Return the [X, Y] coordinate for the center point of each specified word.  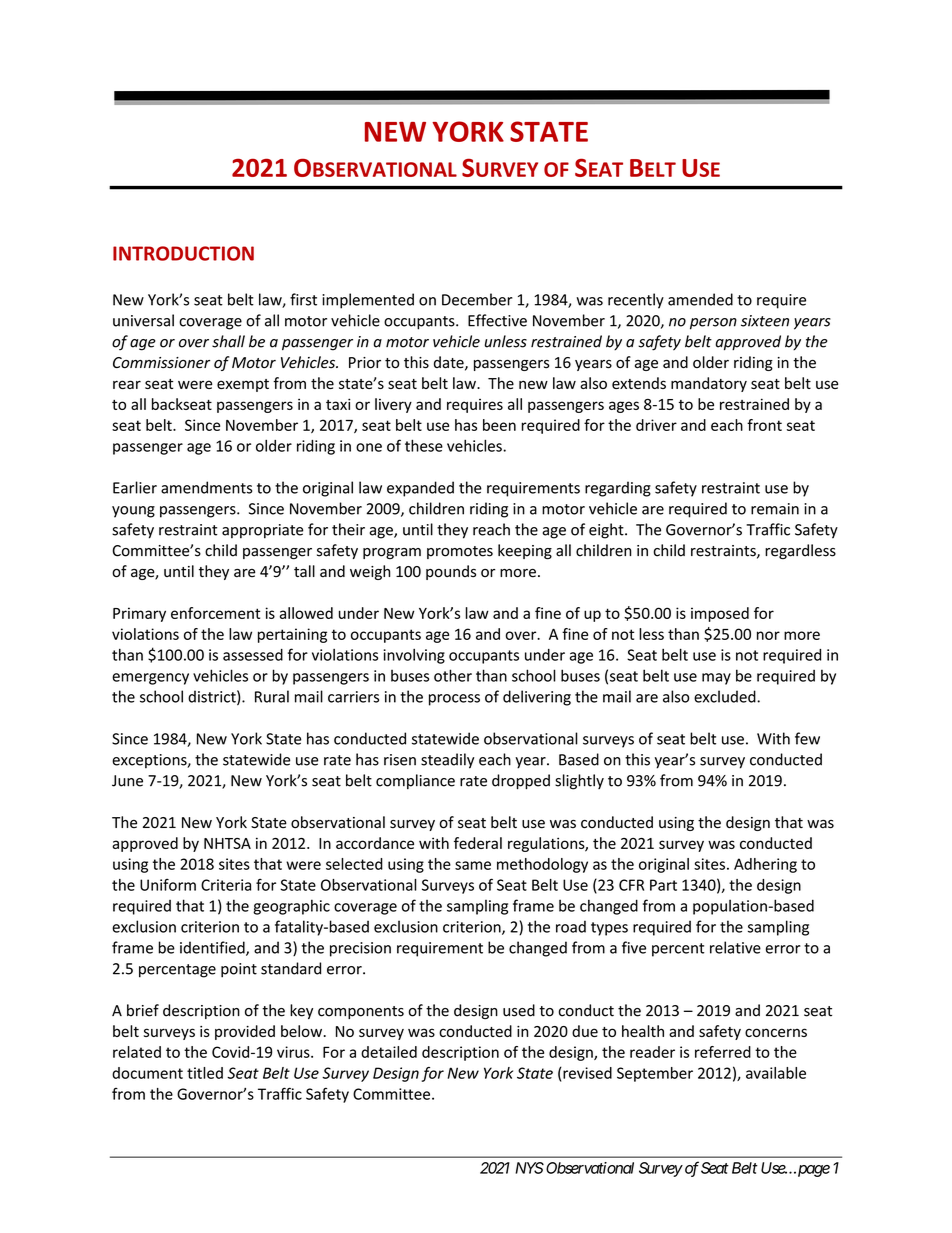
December [477, 299]
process [454, 700]
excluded [726, 696]
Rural [272, 696]
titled [205, 1073]
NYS [529, 1168]
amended [700, 299]
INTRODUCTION [183, 253]
